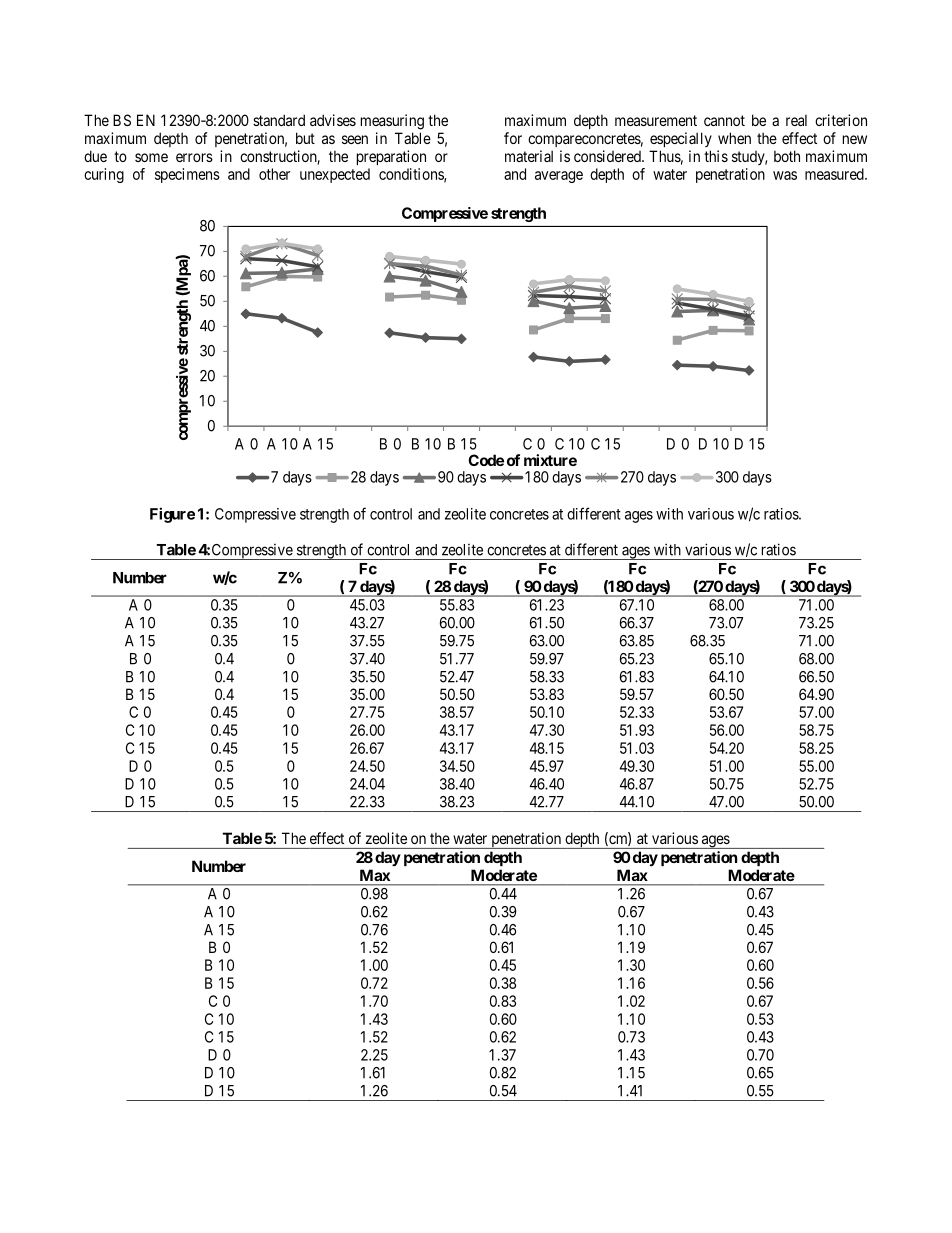  What do you see at coordinates (785, 175) in the screenshot?
I see `was` at bounding box center [785, 175].
